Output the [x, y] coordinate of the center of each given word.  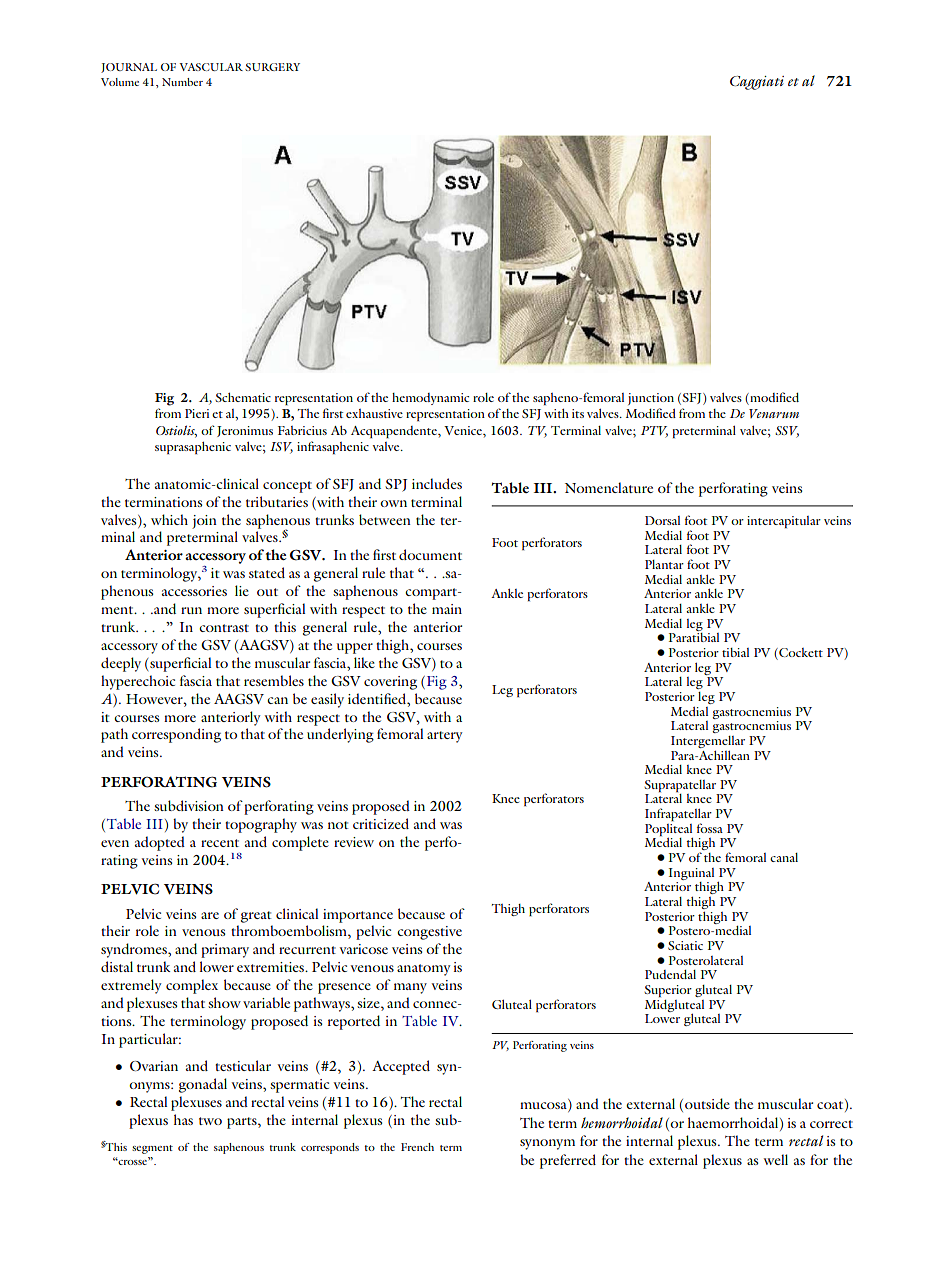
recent [220, 843]
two [210, 1121]
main [447, 609]
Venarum [774, 413]
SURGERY [272, 67]
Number [182, 82]
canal [784, 857]
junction [651, 399]
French [417, 1147]
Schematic [243, 397]
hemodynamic [430, 399]
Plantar [664, 564]
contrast [224, 628]
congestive [429, 933]
